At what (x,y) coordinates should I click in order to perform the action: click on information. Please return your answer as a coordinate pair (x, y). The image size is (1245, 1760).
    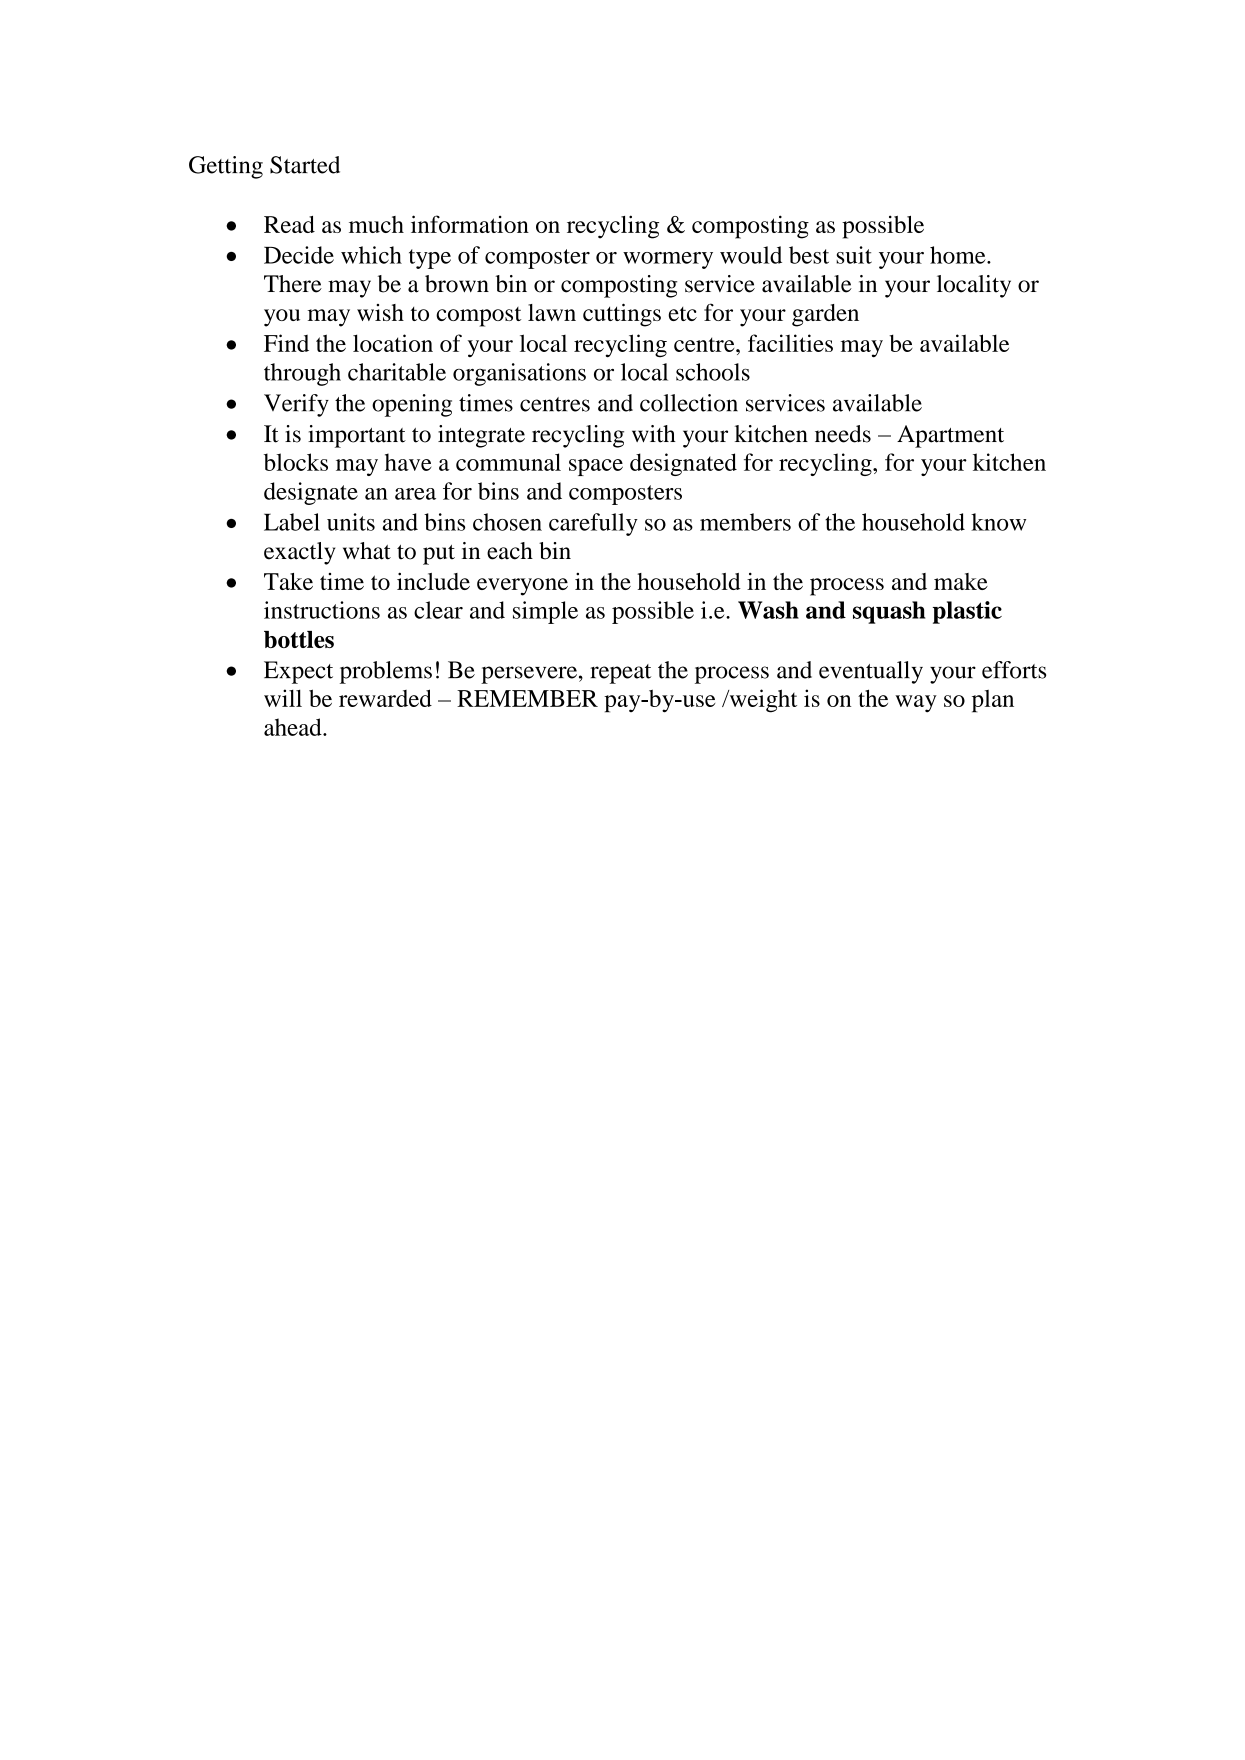
    Looking at the image, I should click on (470, 224).
